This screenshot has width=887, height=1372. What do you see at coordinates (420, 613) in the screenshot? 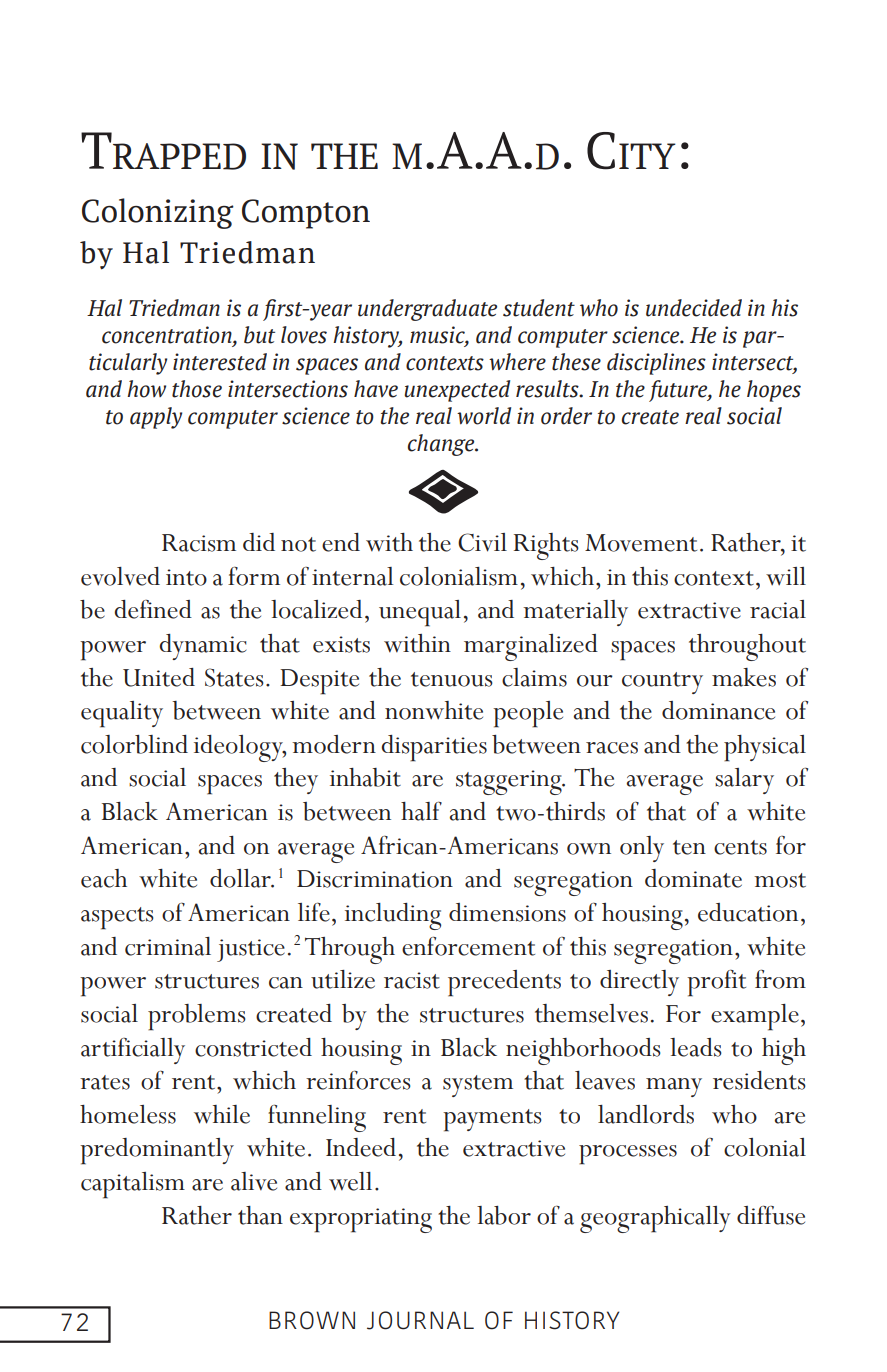
I see `unequal` at bounding box center [420, 613].
